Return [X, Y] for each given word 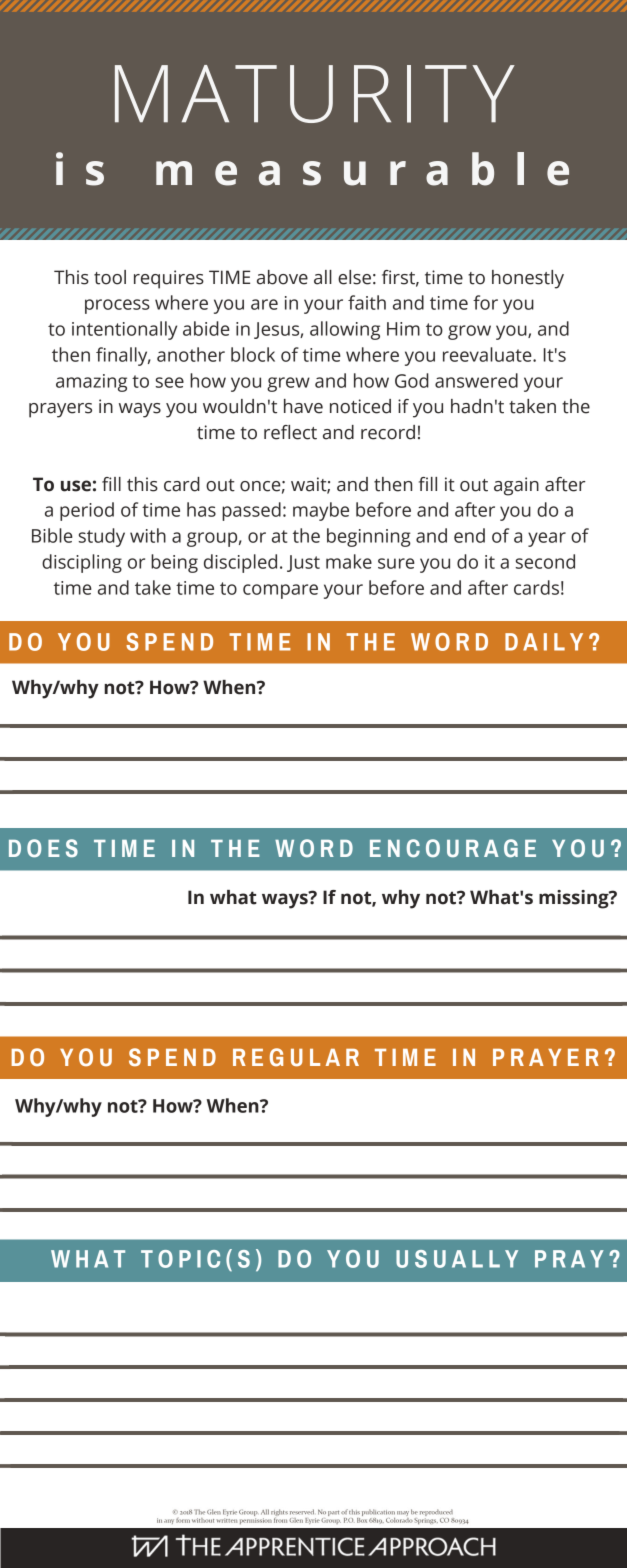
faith [367, 302]
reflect [290, 432]
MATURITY [315, 94]
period [87, 511]
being [174, 563]
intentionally [124, 330]
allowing [345, 330]
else [354, 277]
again [516, 486]
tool [110, 277]
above [282, 277]
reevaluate [488, 354]
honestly [528, 279]
